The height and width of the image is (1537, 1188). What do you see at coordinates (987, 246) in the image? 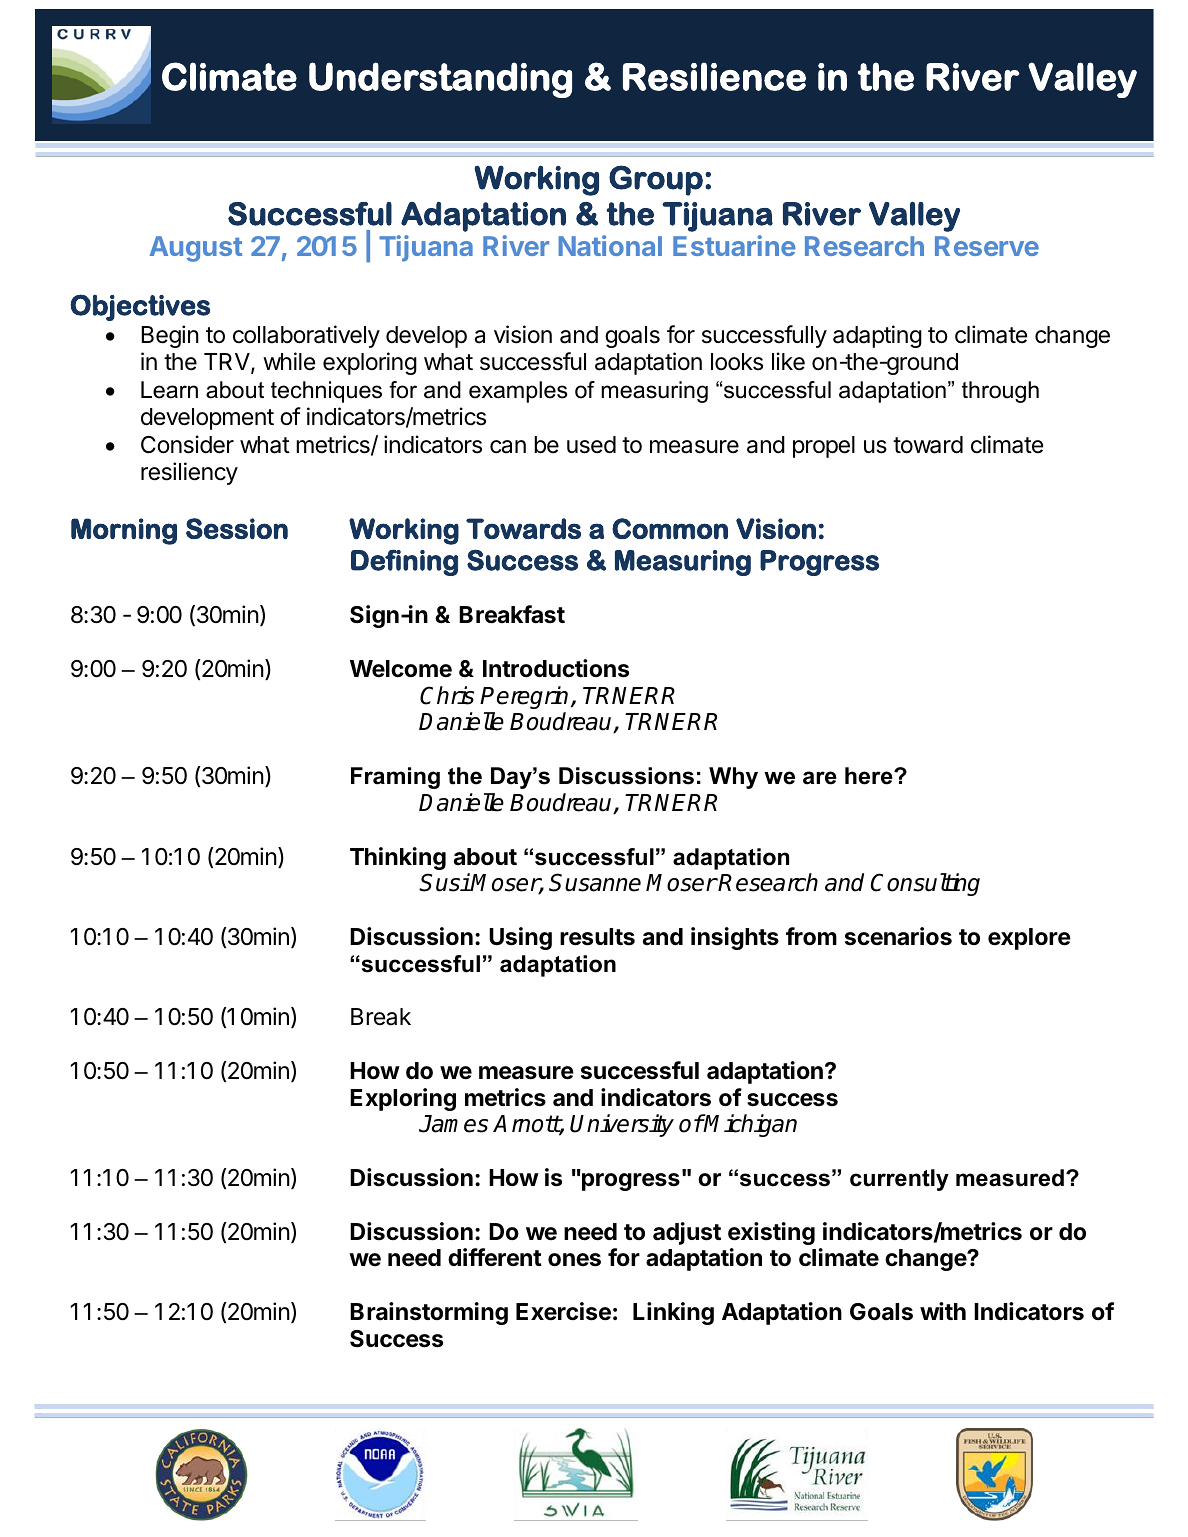
I see `Reserve` at bounding box center [987, 246].
